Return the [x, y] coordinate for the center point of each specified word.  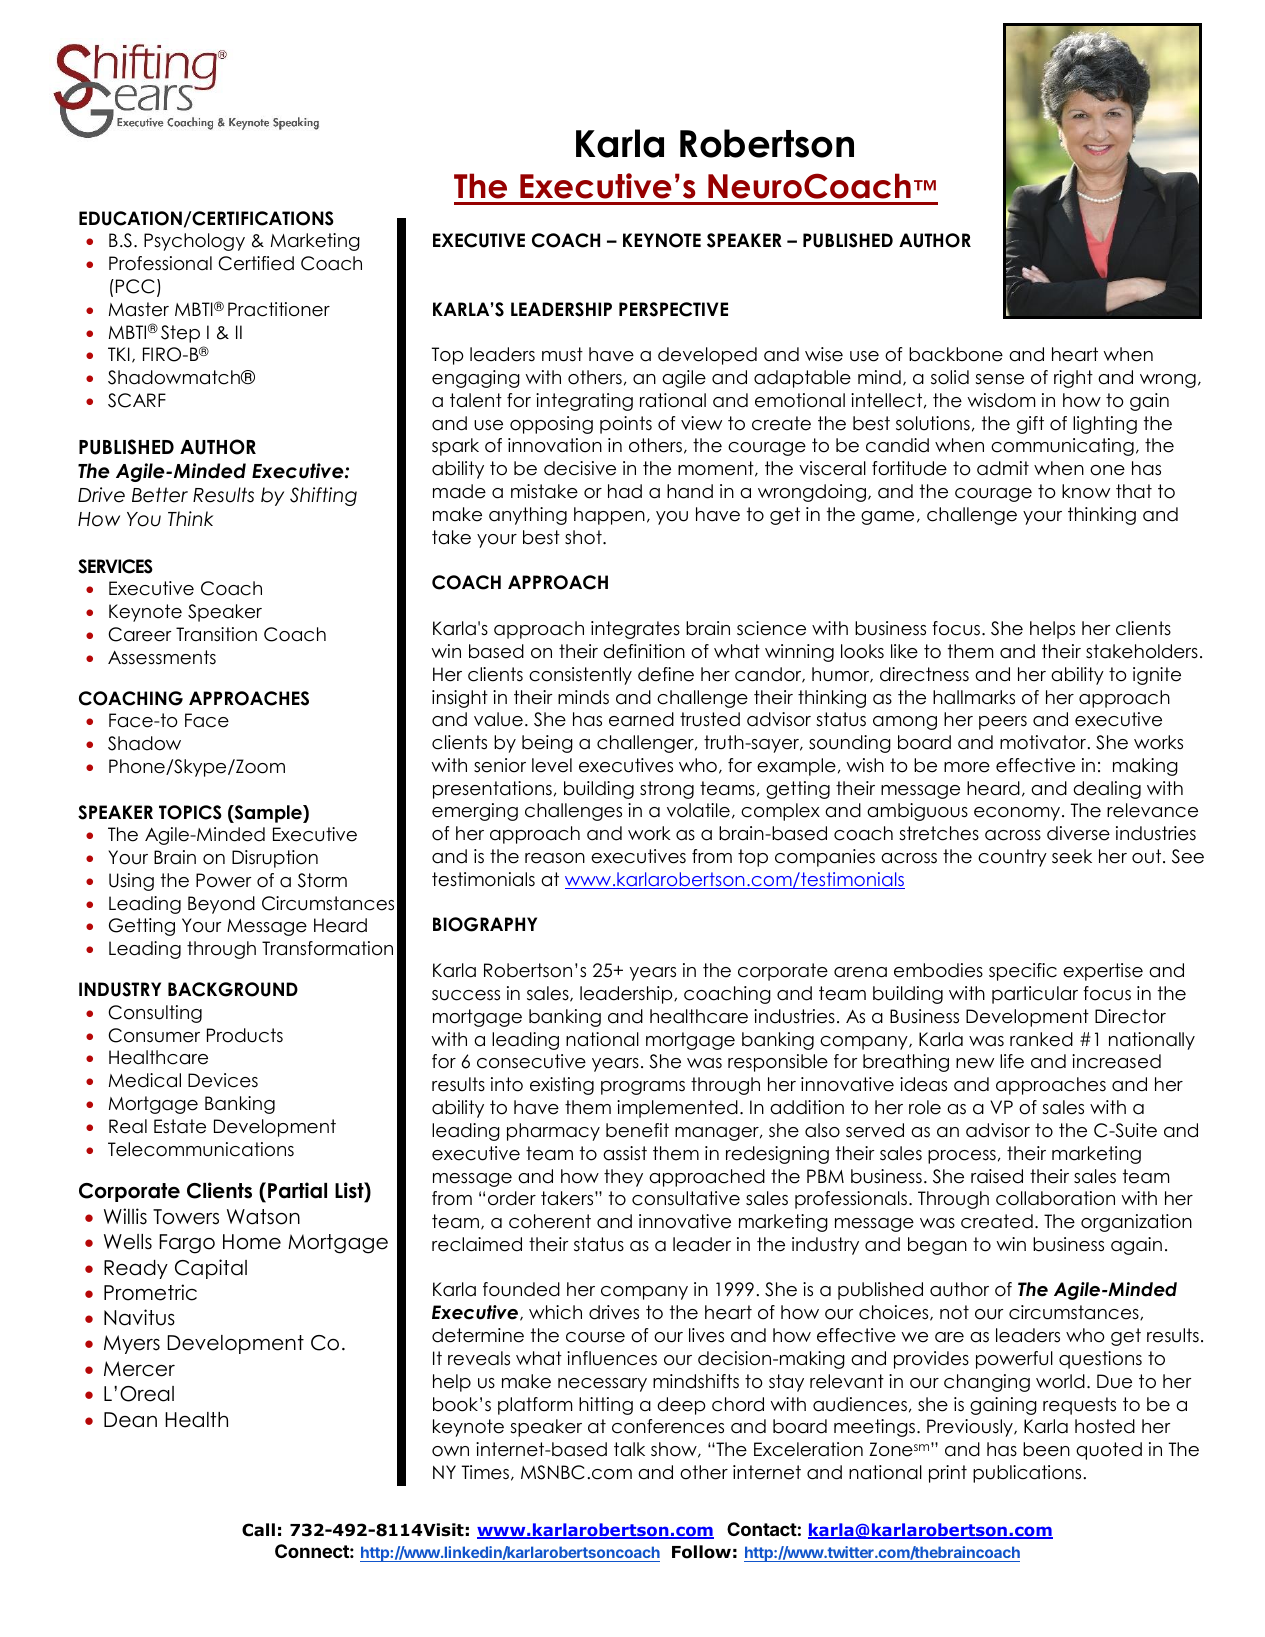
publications [1027, 1474]
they [623, 1178]
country [1012, 858]
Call [258, 1530]
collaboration [1055, 1198]
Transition [216, 634]
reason [555, 858]
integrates [635, 630]
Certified [256, 263]
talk [629, 1449]
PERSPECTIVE [673, 309]
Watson [263, 1217]
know [1086, 491]
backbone [956, 354]
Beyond [221, 905]
